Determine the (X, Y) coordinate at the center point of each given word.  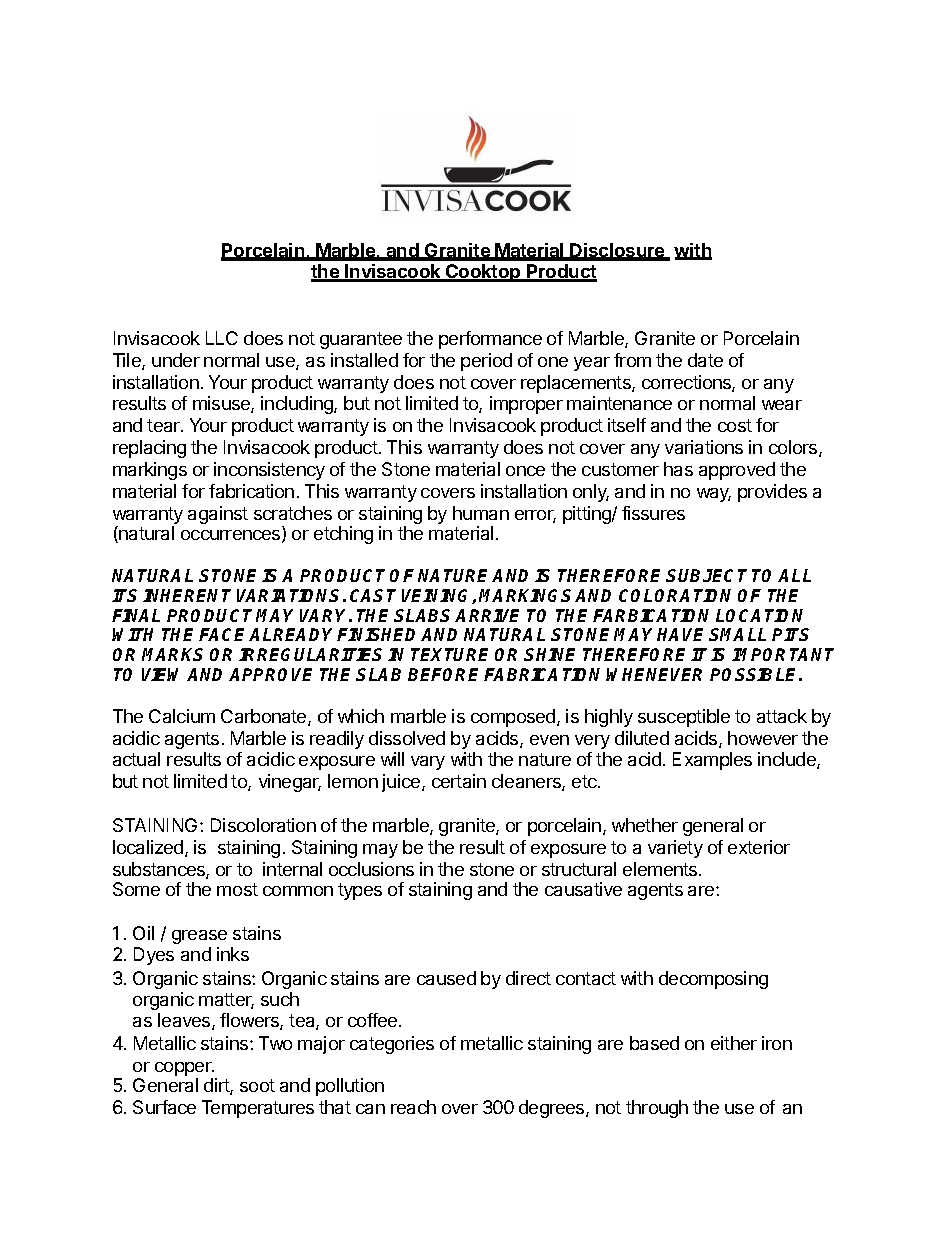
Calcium (182, 716)
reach (413, 1107)
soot (257, 1085)
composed (514, 718)
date (705, 360)
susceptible (684, 718)
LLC (222, 338)
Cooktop (483, 273)
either (734, 1043)
